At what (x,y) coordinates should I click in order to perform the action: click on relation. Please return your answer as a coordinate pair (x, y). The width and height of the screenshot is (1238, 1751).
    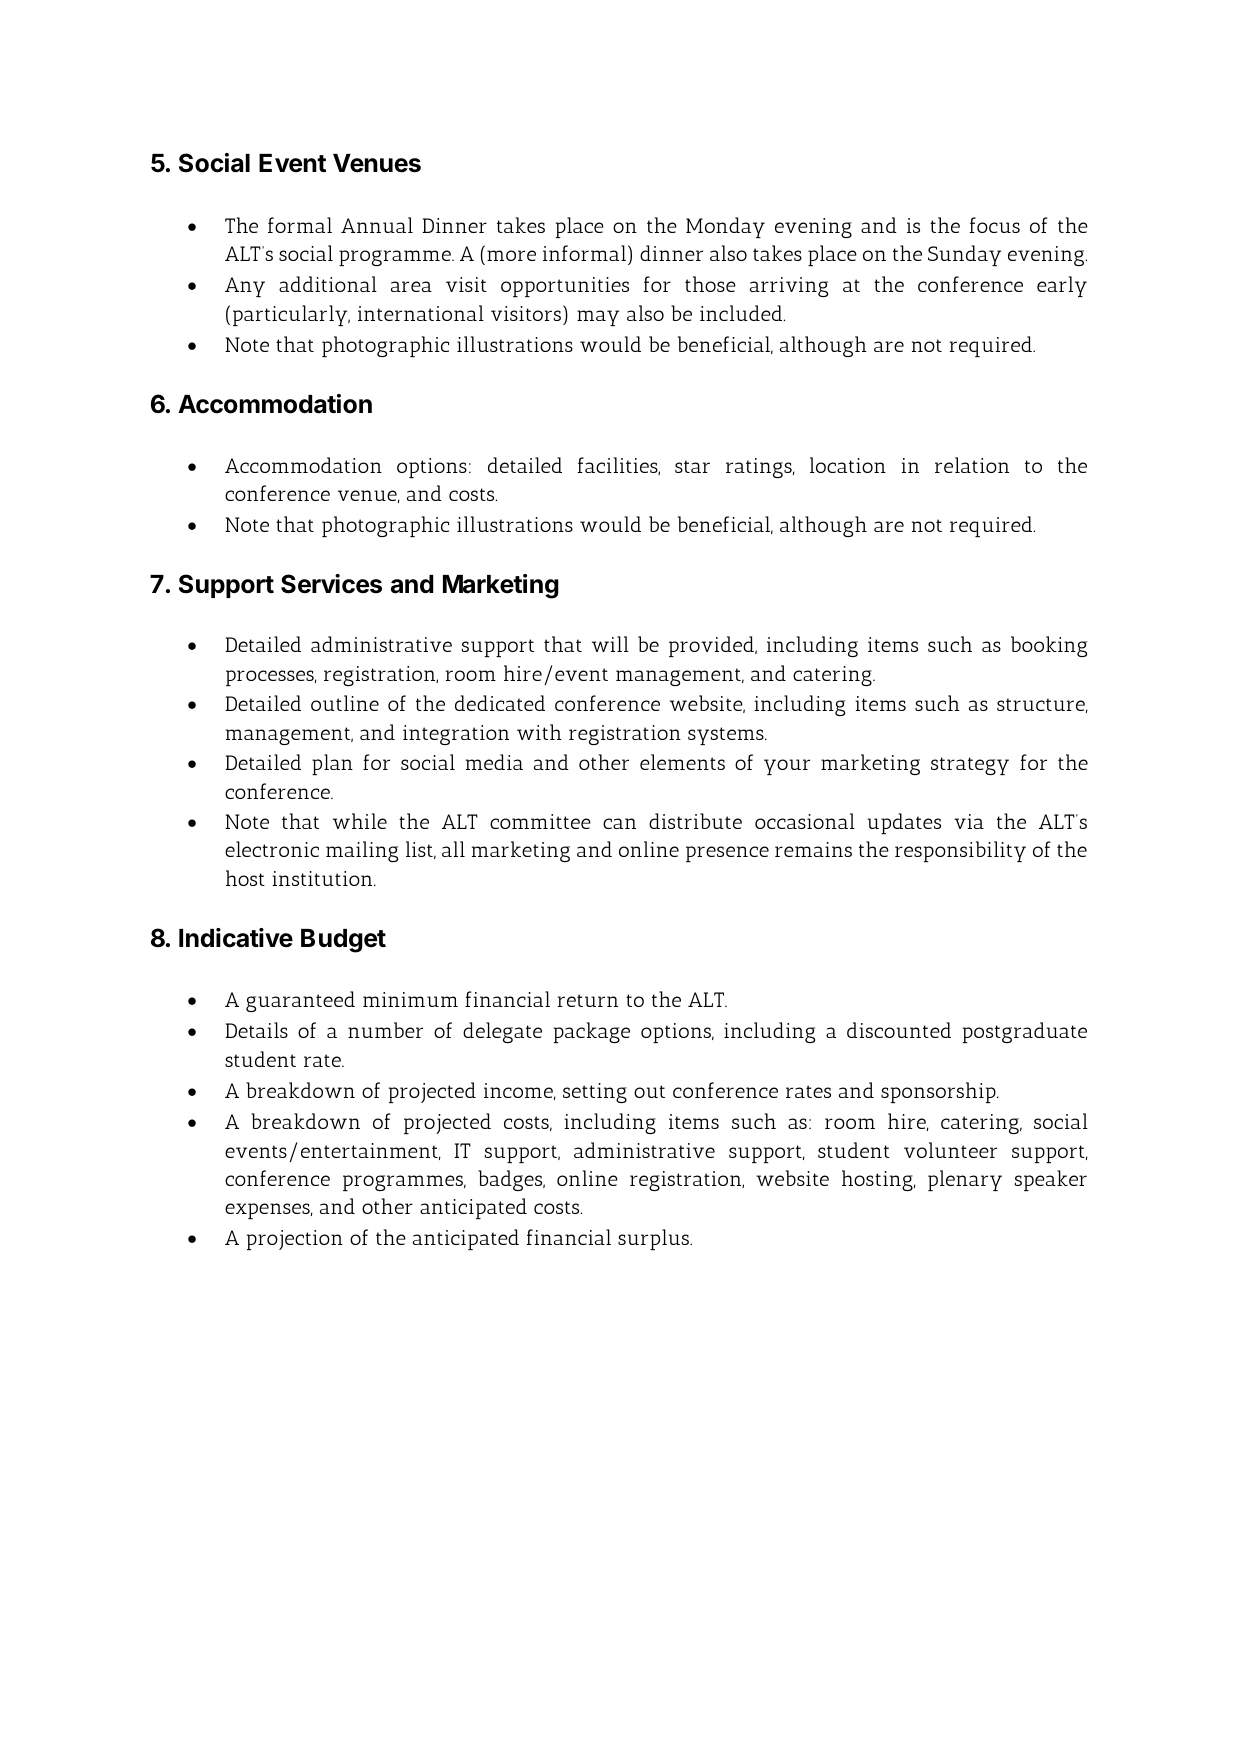
    Looking at the image, I should click on (972, 465).
